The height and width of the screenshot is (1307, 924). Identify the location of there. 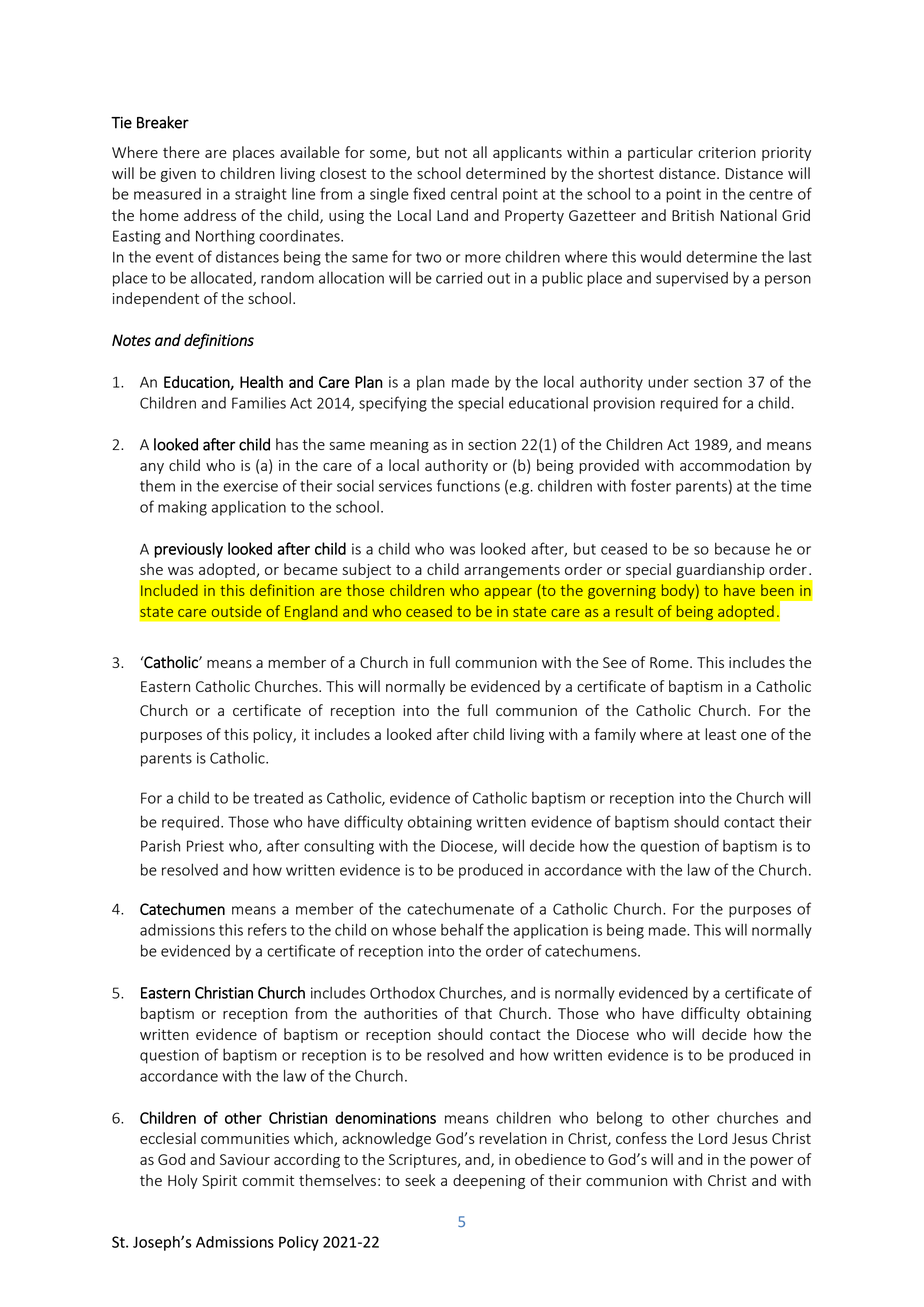
(181, 152).
